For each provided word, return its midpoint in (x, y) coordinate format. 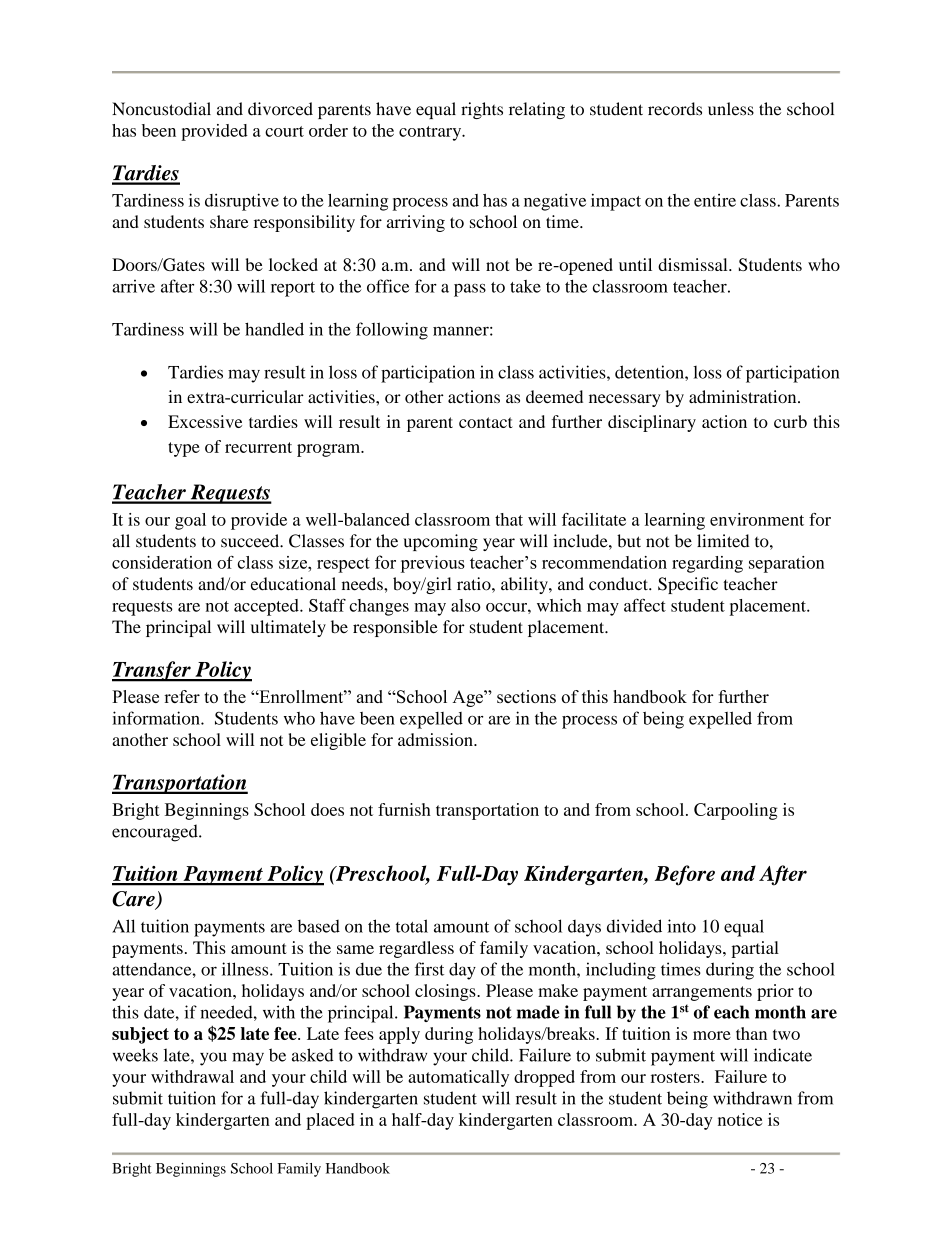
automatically (458, 1078)
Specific (688, 585)
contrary (431, 133)
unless (731, 109)
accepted (267, 607)
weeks (135, 1055)
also (466, 605)
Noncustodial (161, 109)
